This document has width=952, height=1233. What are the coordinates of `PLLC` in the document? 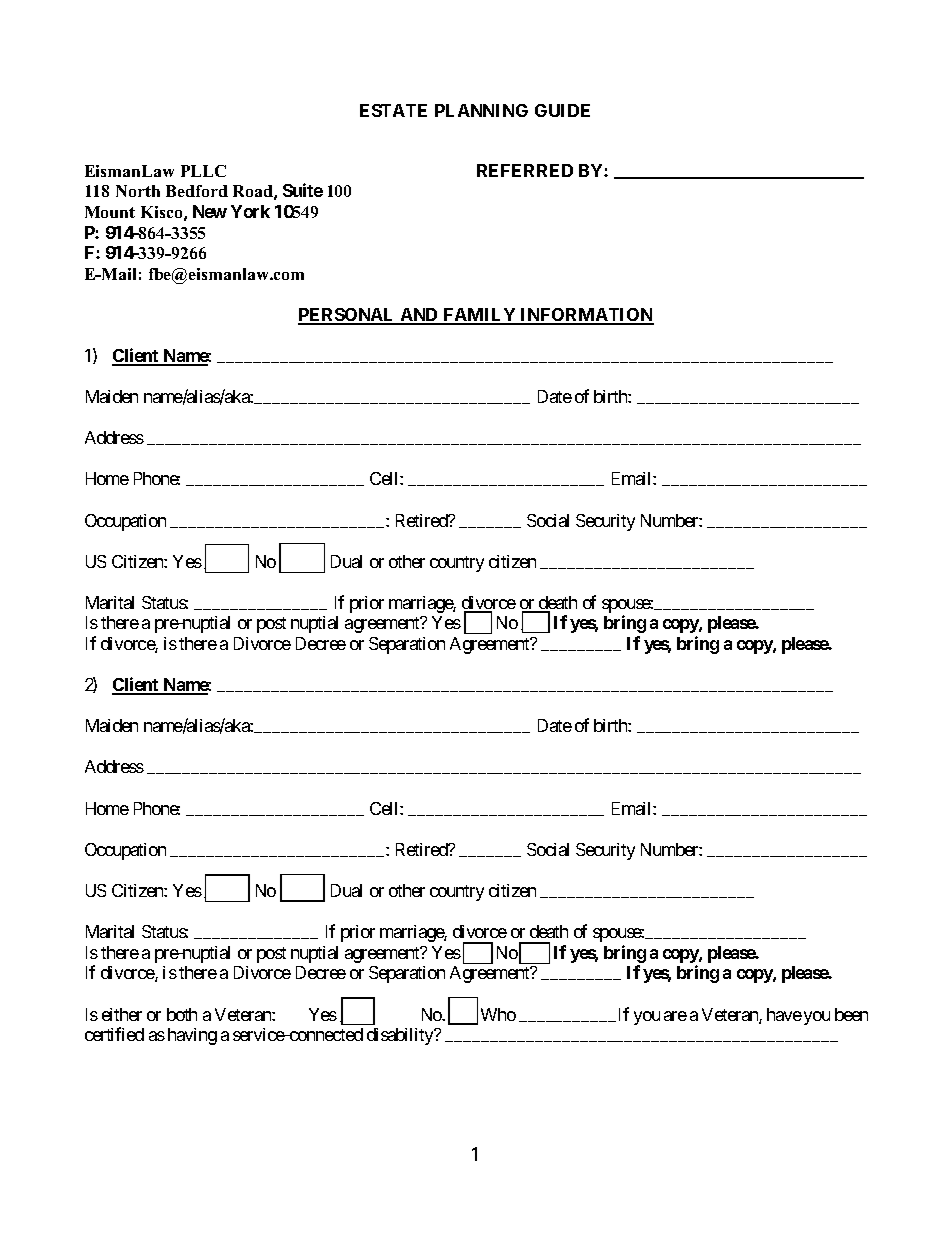 It's located at (203, 171).
